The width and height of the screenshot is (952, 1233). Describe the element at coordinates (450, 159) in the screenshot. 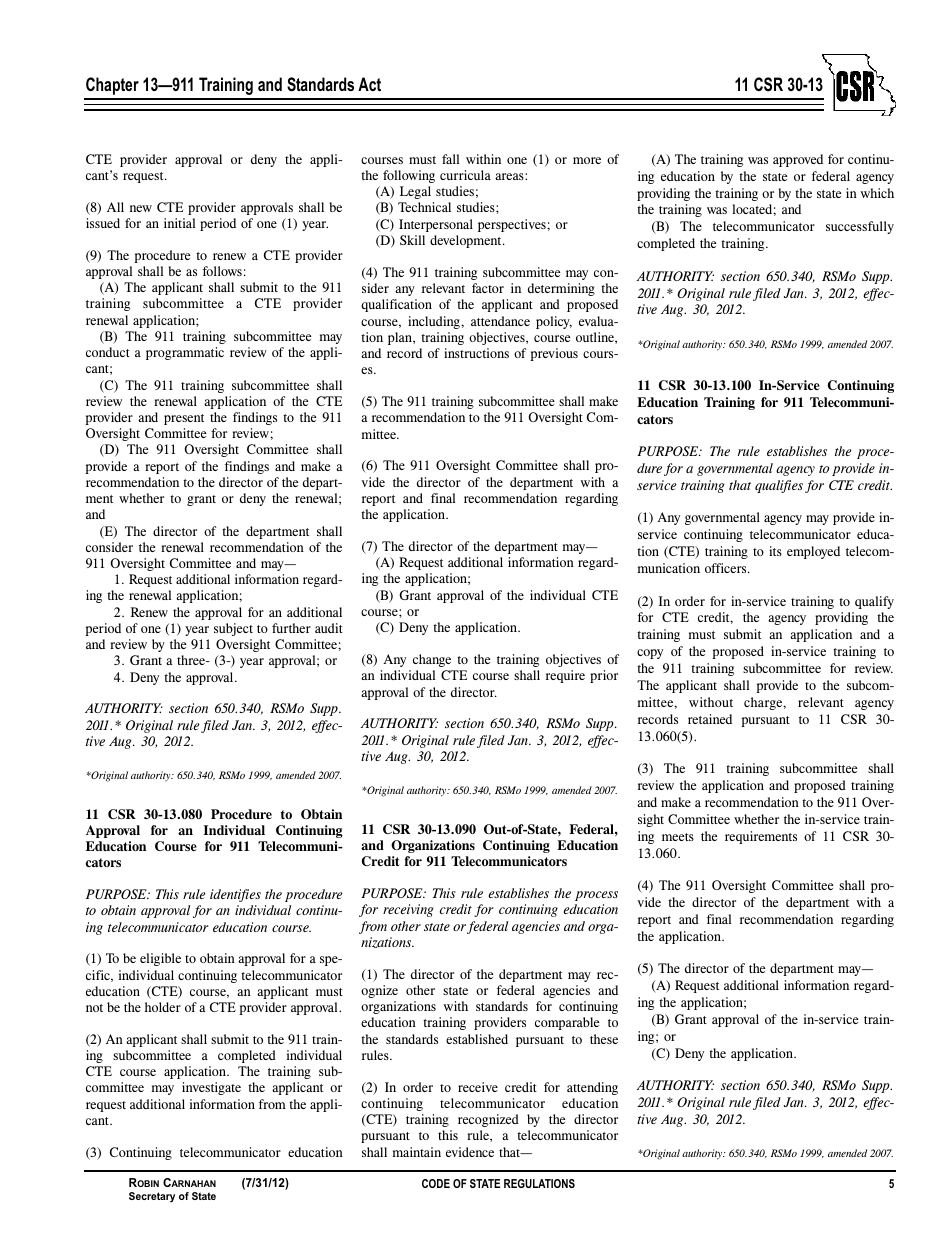

I see `fall` at that location.
